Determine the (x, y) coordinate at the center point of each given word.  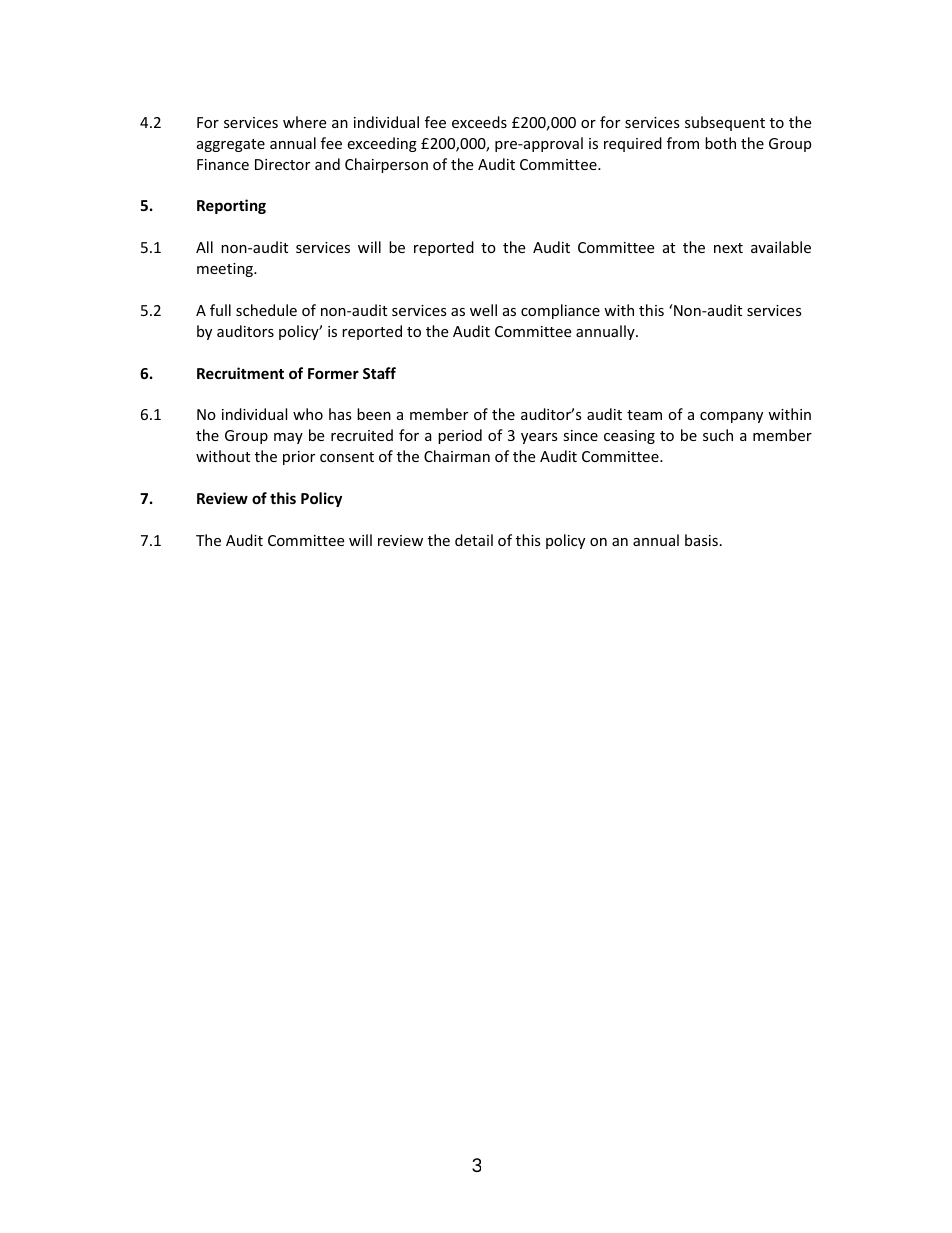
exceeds (479, 122)
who (308, 414)
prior (299, 458)
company (731, 417)
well (483, 310)
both (720, 143)
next (728, 248)
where (304, 122)
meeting (226, 270)
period (460, 436)
